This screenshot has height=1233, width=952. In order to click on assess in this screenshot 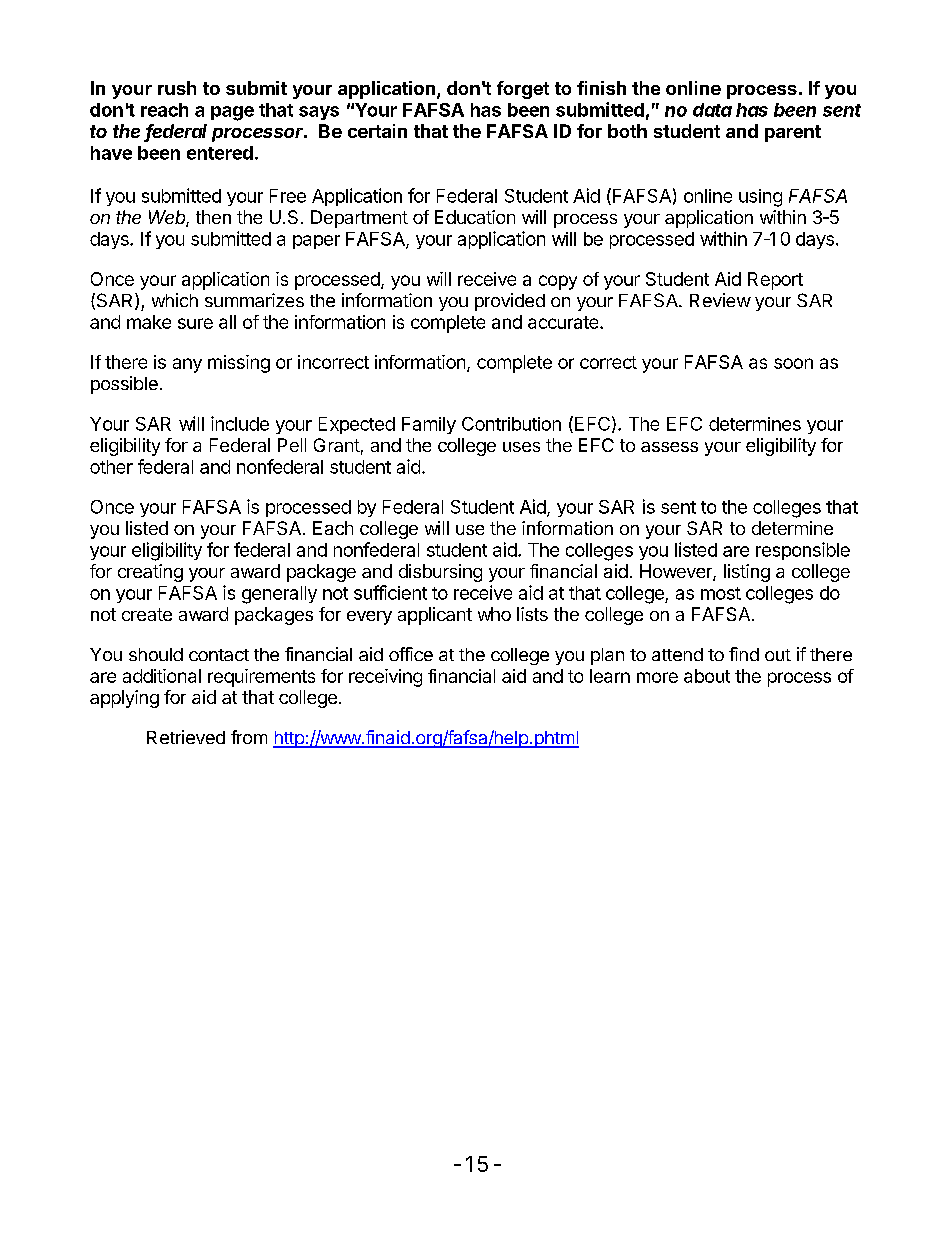, I will do `click(669, 447)`.
